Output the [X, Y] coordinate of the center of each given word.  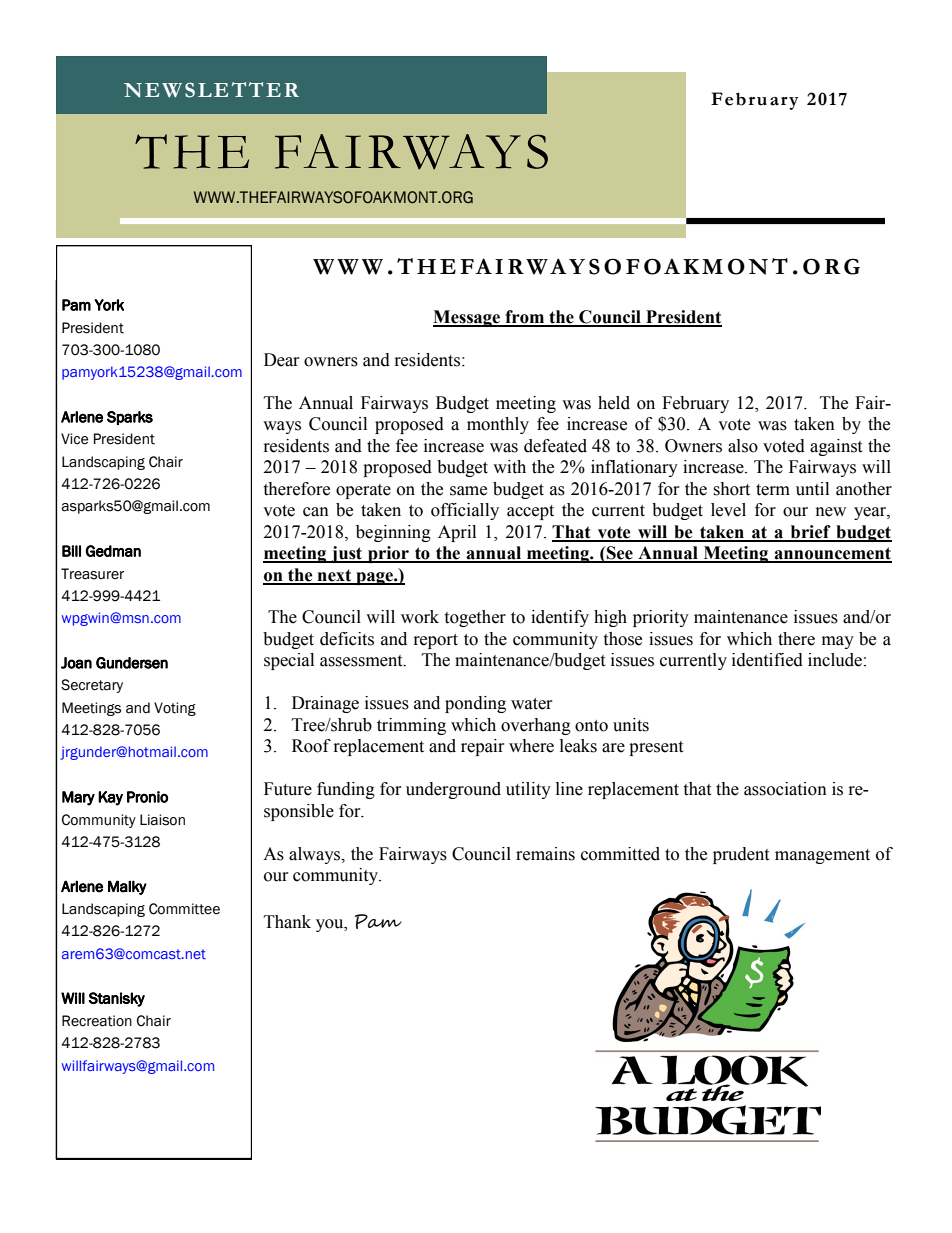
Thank [287, 922]
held [614, 403]
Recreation [97, 1021]
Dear [282, 360]
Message [468, 318]
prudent [741, 855]
